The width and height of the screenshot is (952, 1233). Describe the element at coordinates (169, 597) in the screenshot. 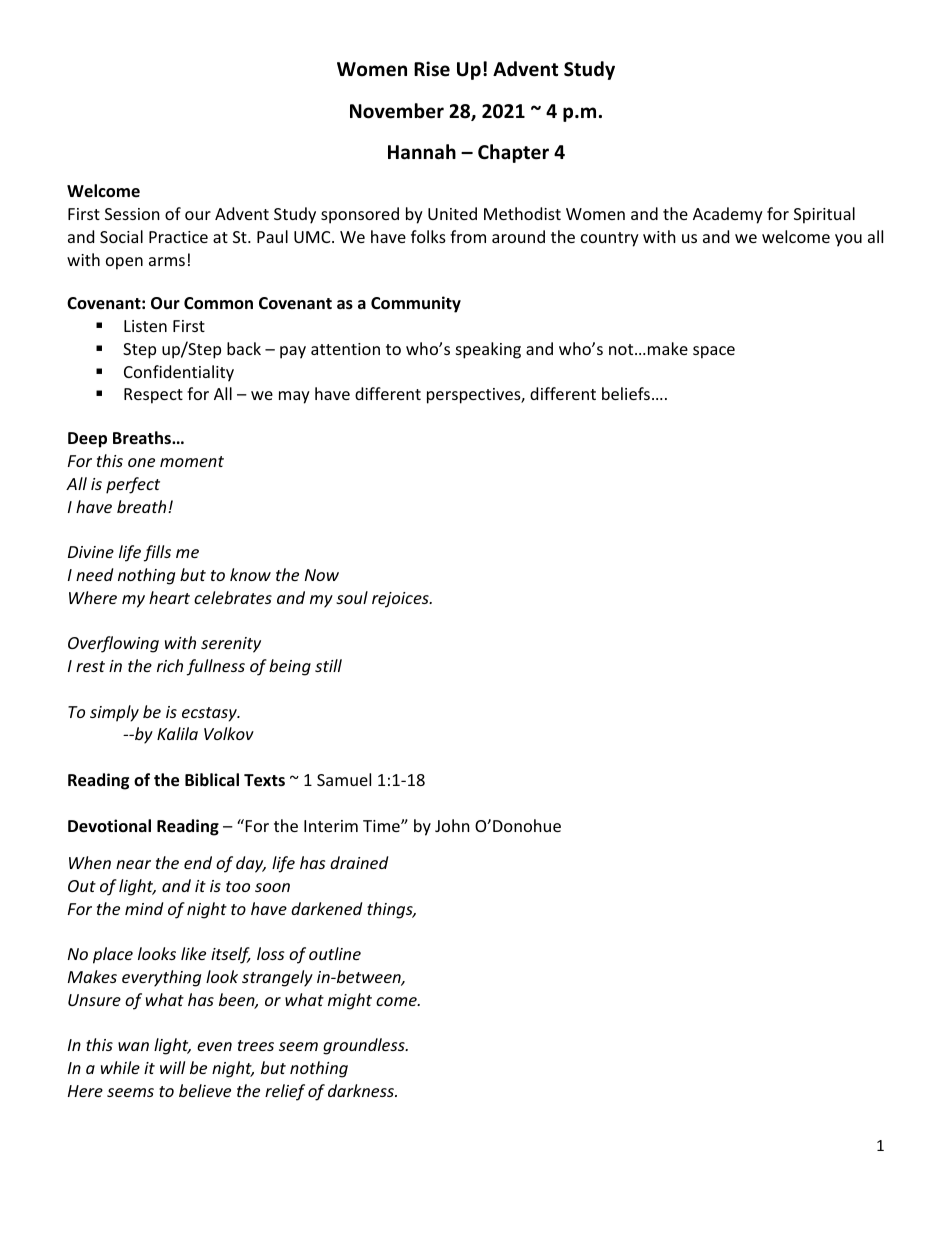

I see `heart` at that location.
